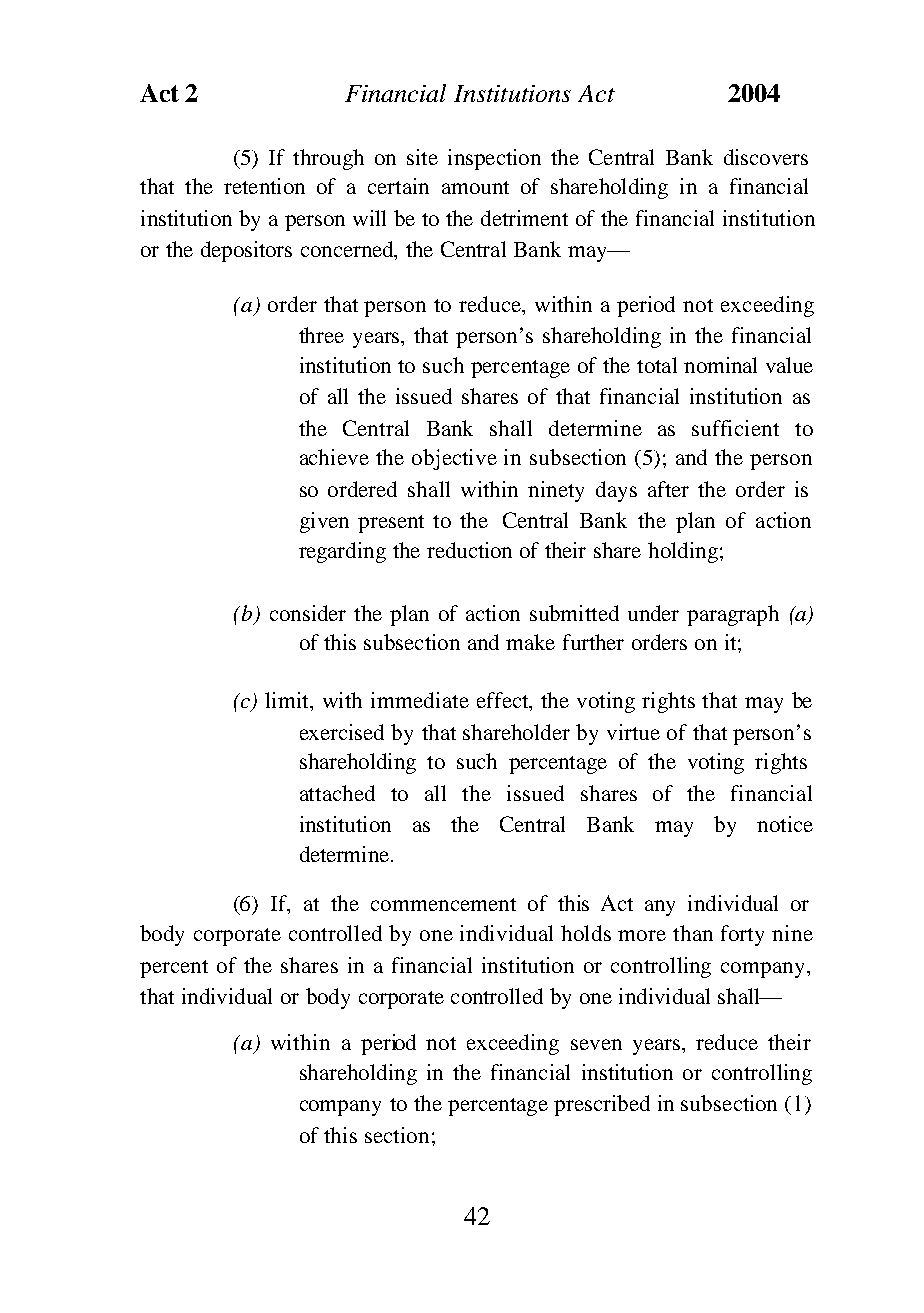  Describe the element at coordinates (668, 489) in the screenshot. I see `after` at that location.
